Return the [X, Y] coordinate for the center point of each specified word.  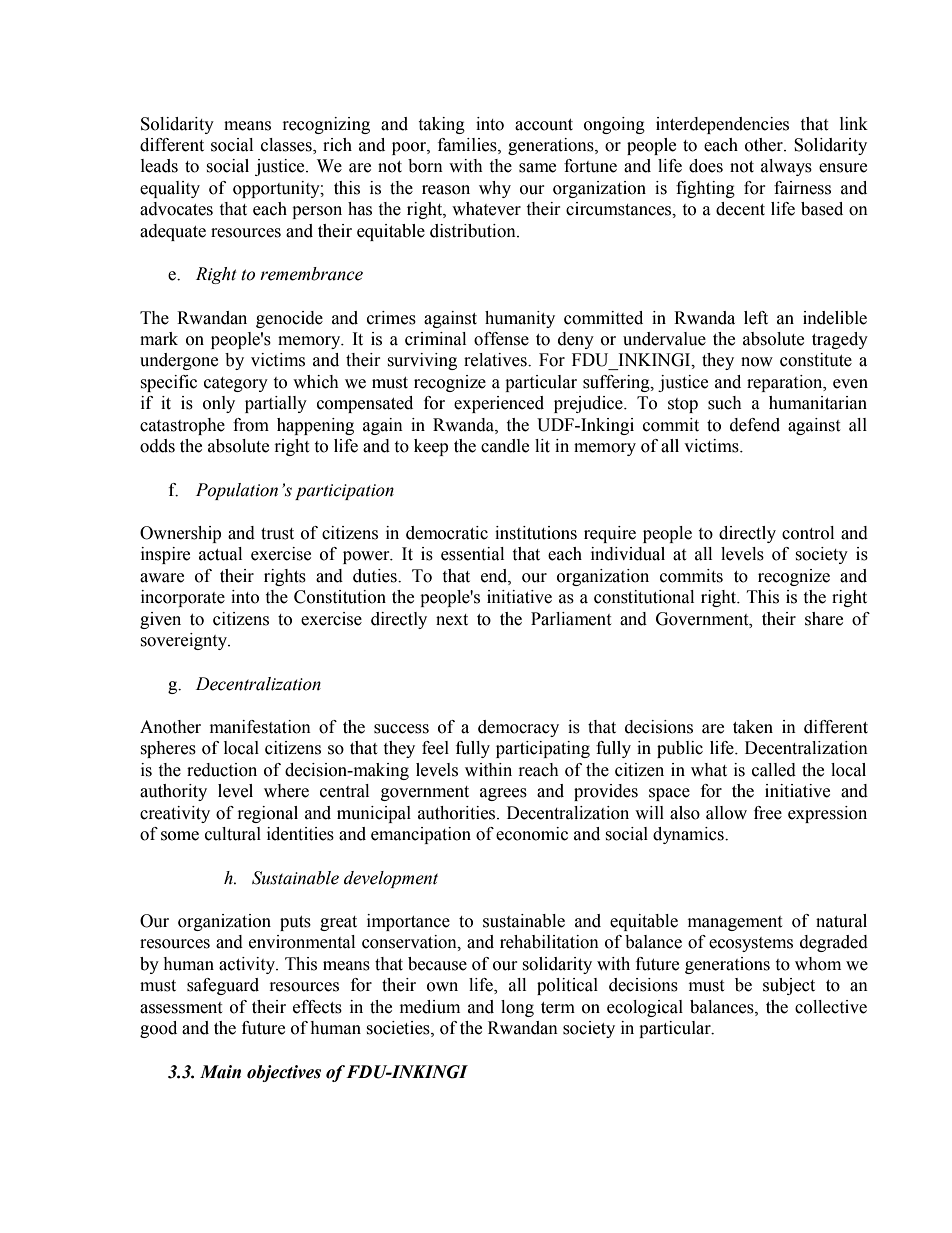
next [452, 620]
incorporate [183, 598]
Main [220, 1072]
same [537, 168]
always [786, 167]
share [824, 619]
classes [287, 146]
